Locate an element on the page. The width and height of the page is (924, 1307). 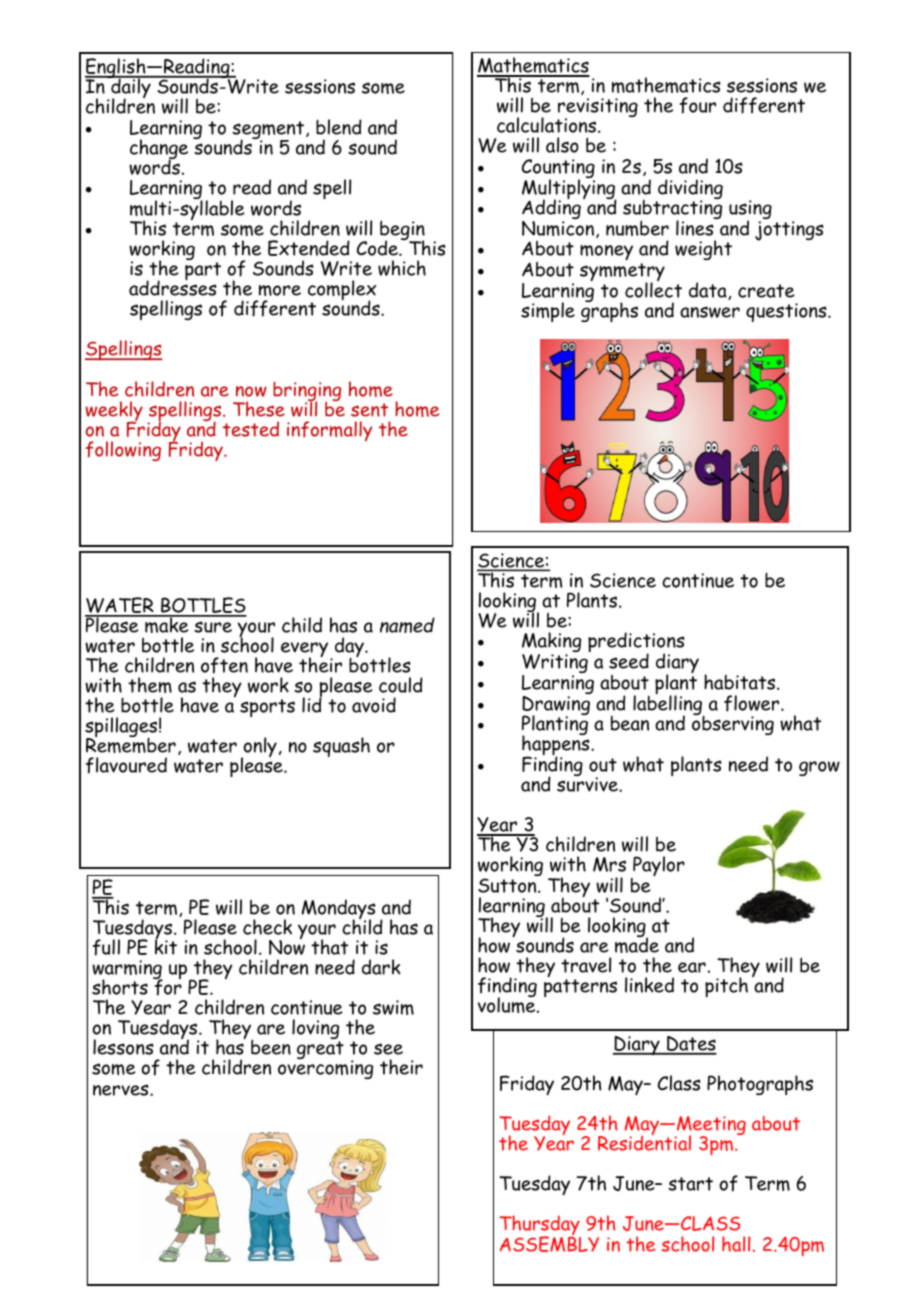
These is located at coordinates (259, 409).
